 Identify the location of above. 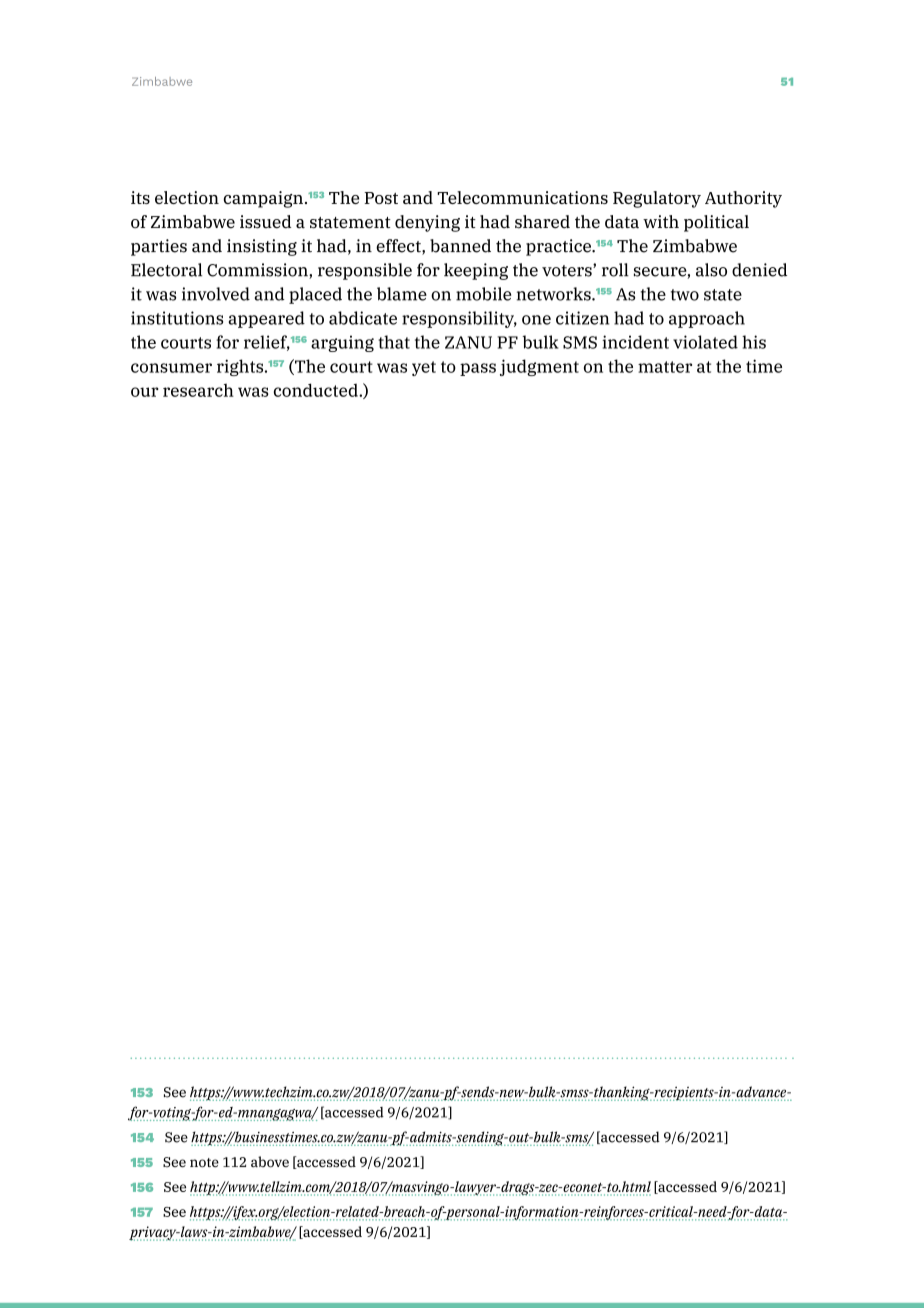
(270, 1162).
